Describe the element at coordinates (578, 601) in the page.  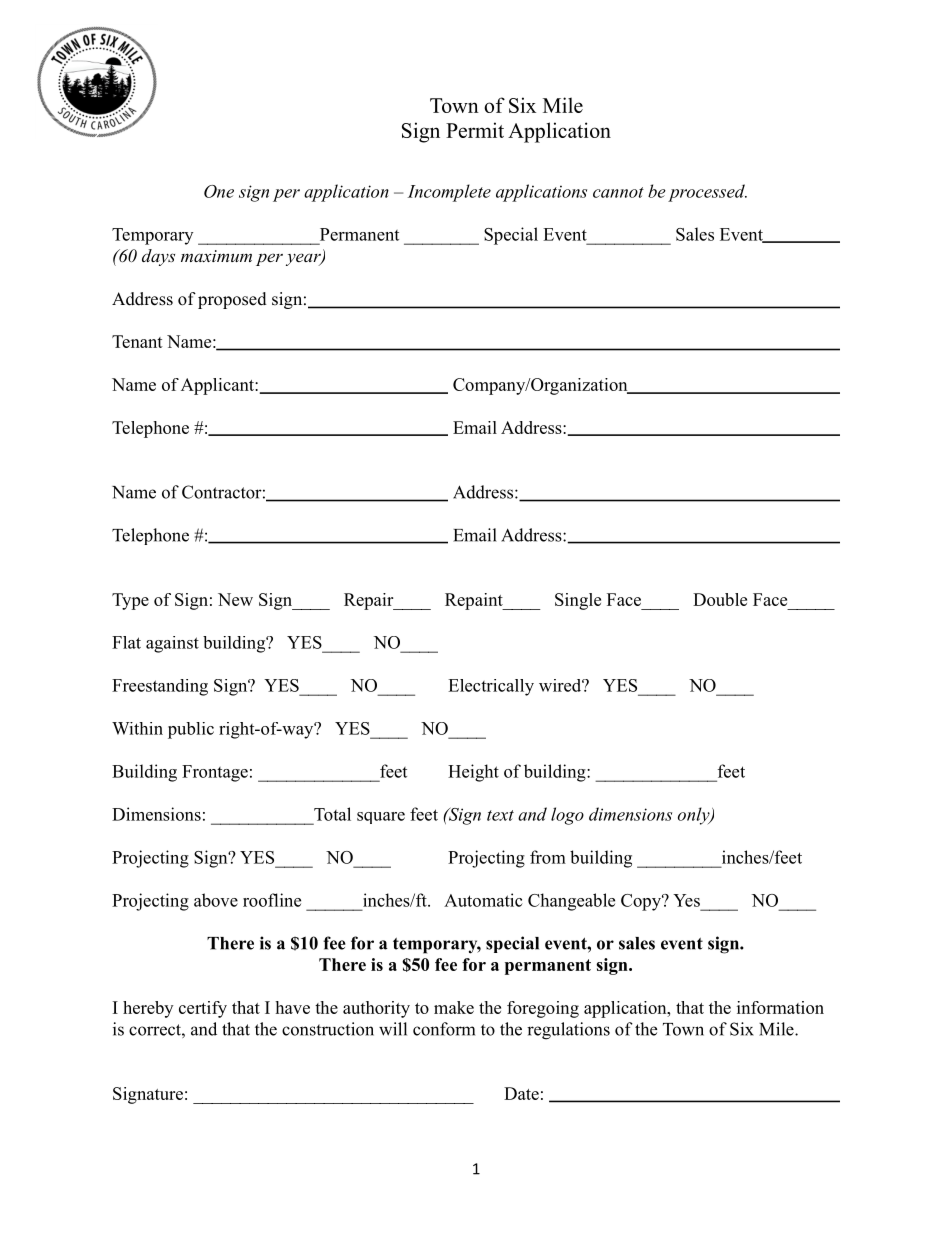
I see `Single` at that location.
